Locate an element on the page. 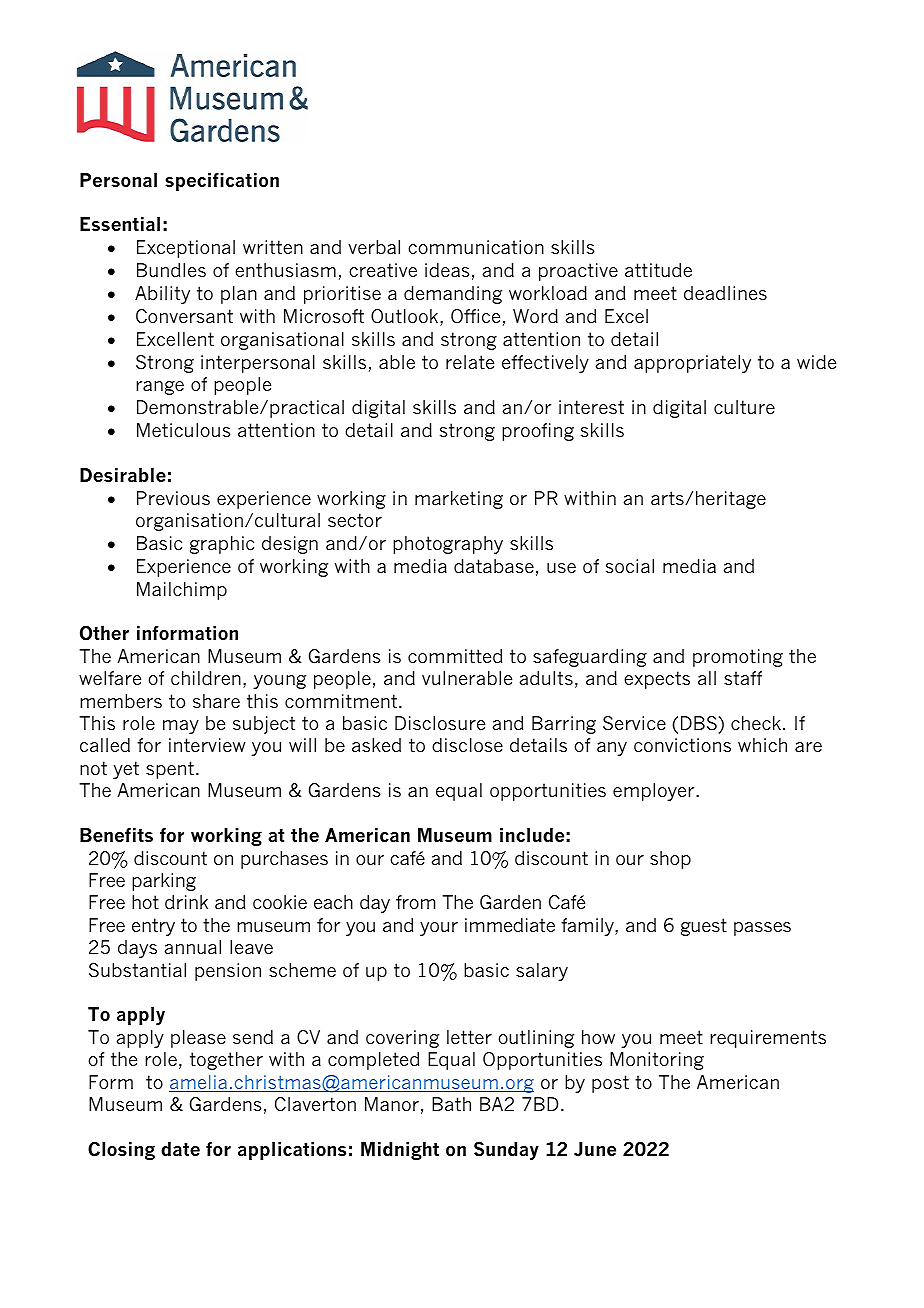 The height and width of the document is (1308, 924). Exceptional is located at coordinates (186, 249).
